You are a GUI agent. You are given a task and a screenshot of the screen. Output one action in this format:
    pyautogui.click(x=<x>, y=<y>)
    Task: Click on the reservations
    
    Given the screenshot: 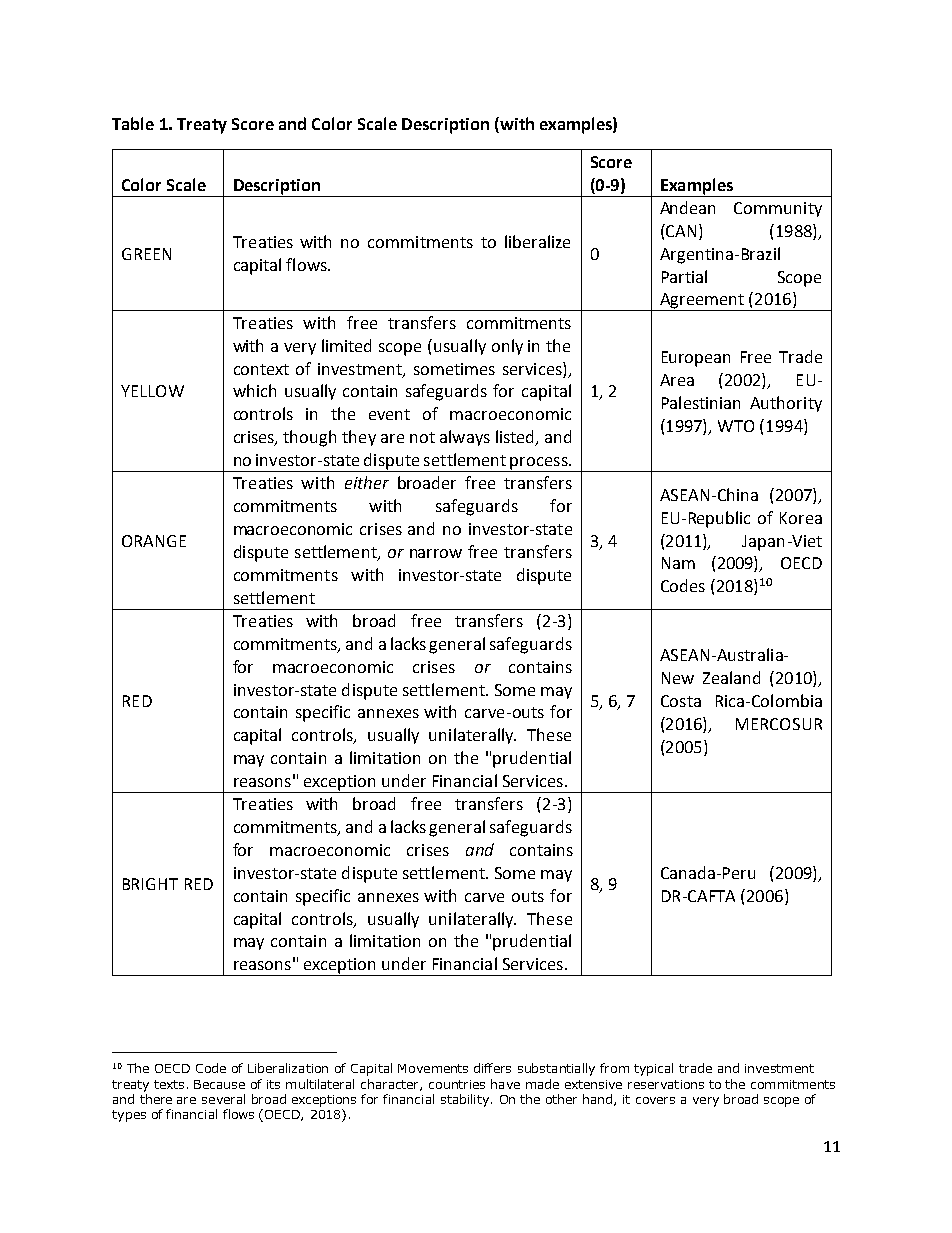 What is the action you would take?
    pyautogui.click(x=666, y=1084)
